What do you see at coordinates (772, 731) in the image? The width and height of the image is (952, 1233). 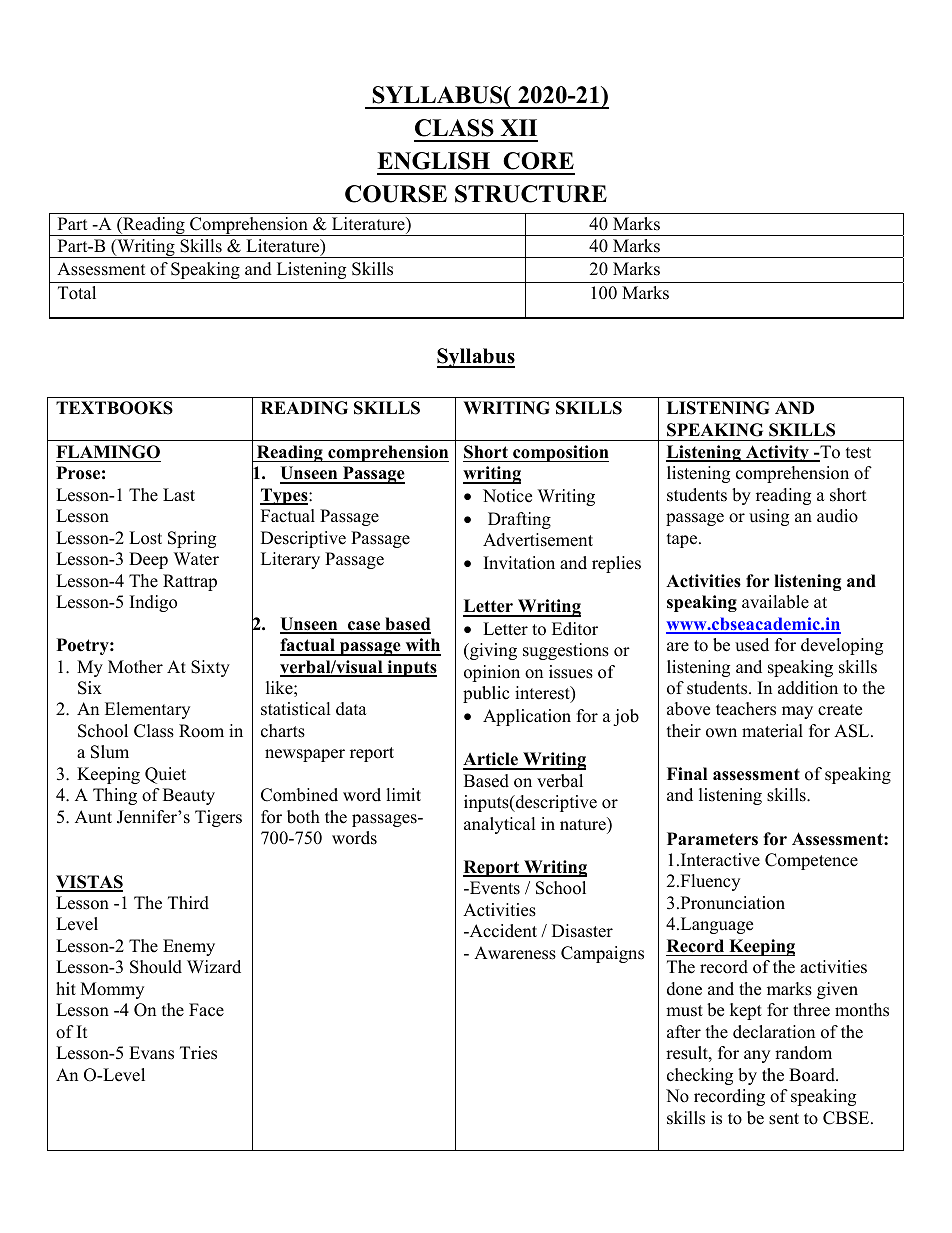 I see `material` at bounding box center [772, 731].
